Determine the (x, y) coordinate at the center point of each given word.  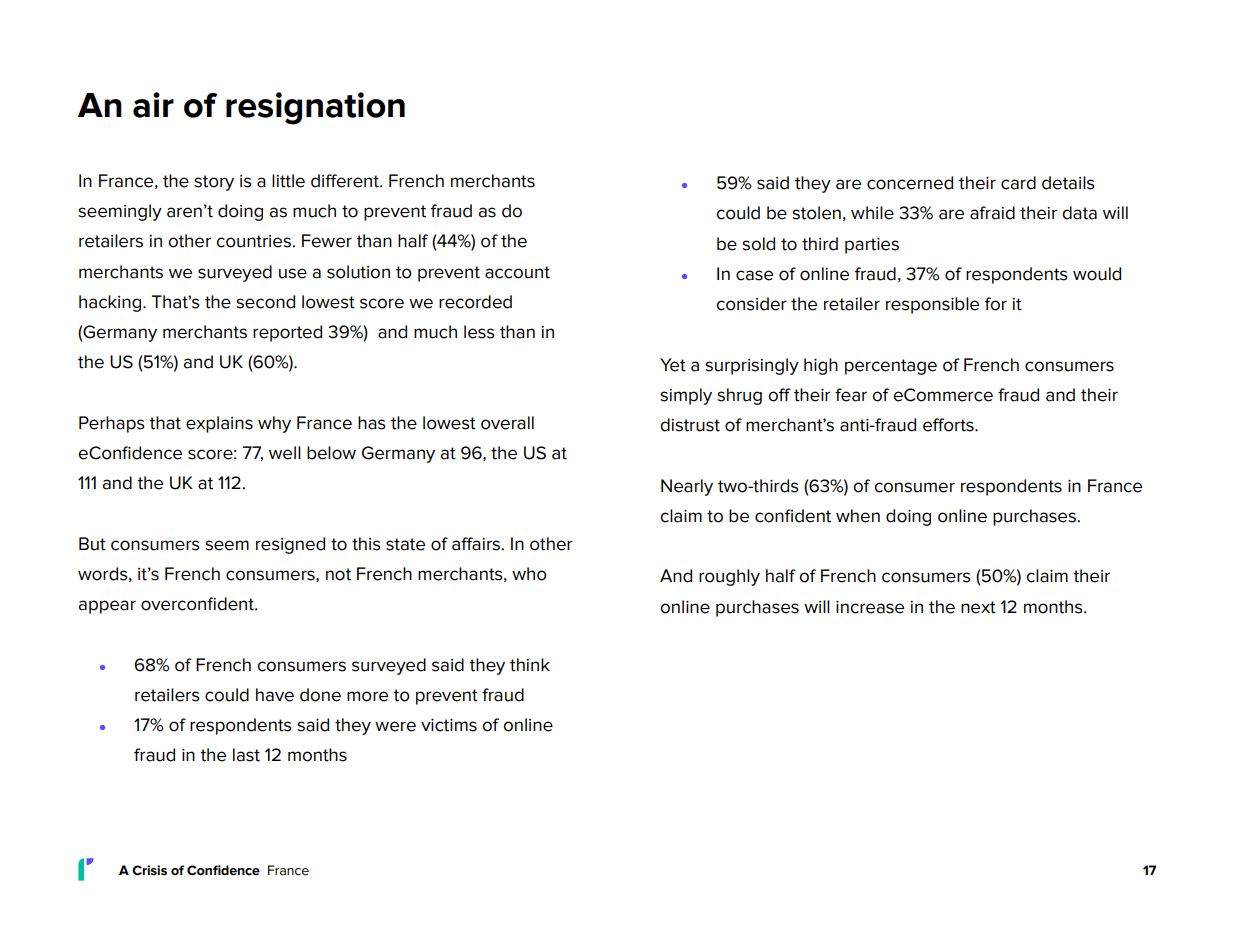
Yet (673, 365)
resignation (315, 108)
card (1018, 183)
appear (107, 607)
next (978, 607)
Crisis (149, 870)
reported (287, 333)
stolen (816, 213)
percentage (891, 367)
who (529, 574)
